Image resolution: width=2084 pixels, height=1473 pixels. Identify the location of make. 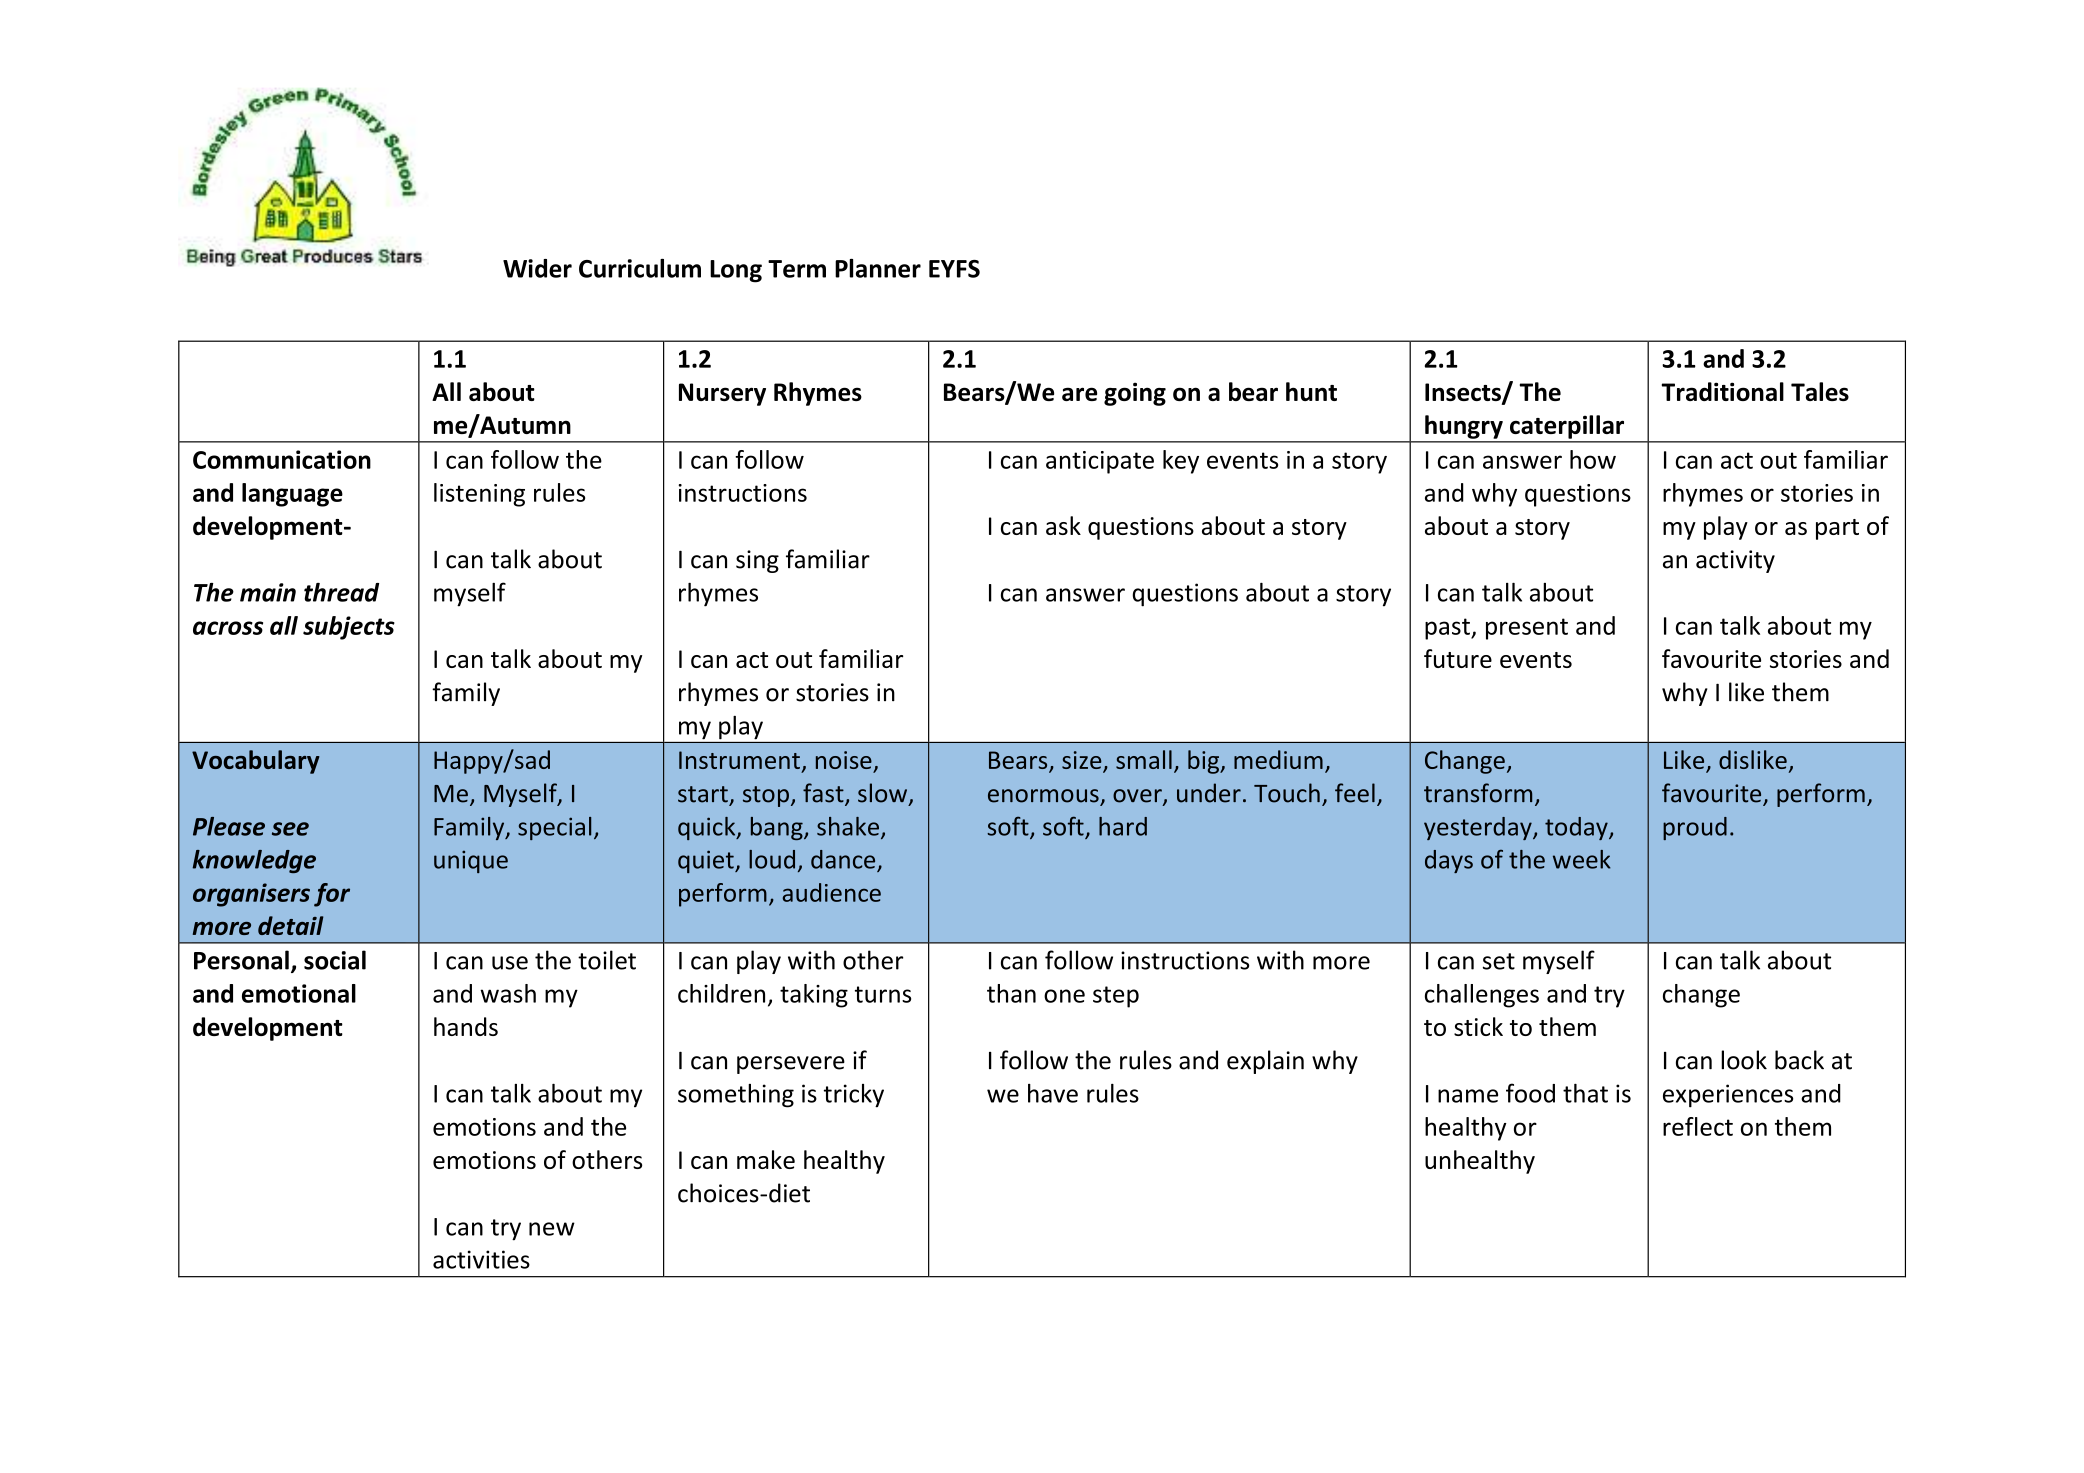
(766, 1159).
